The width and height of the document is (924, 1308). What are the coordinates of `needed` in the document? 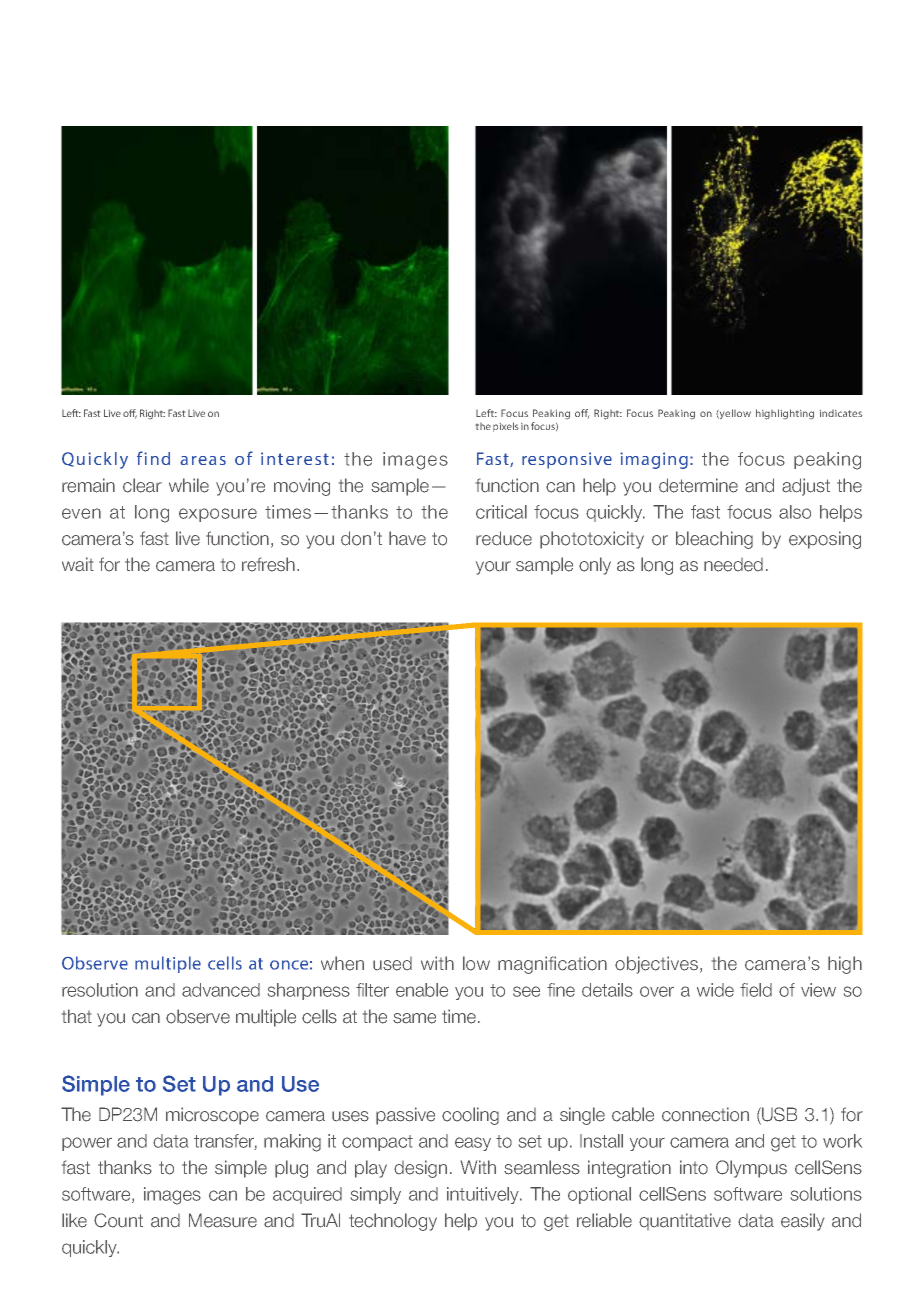 It's located at (733, 565).
